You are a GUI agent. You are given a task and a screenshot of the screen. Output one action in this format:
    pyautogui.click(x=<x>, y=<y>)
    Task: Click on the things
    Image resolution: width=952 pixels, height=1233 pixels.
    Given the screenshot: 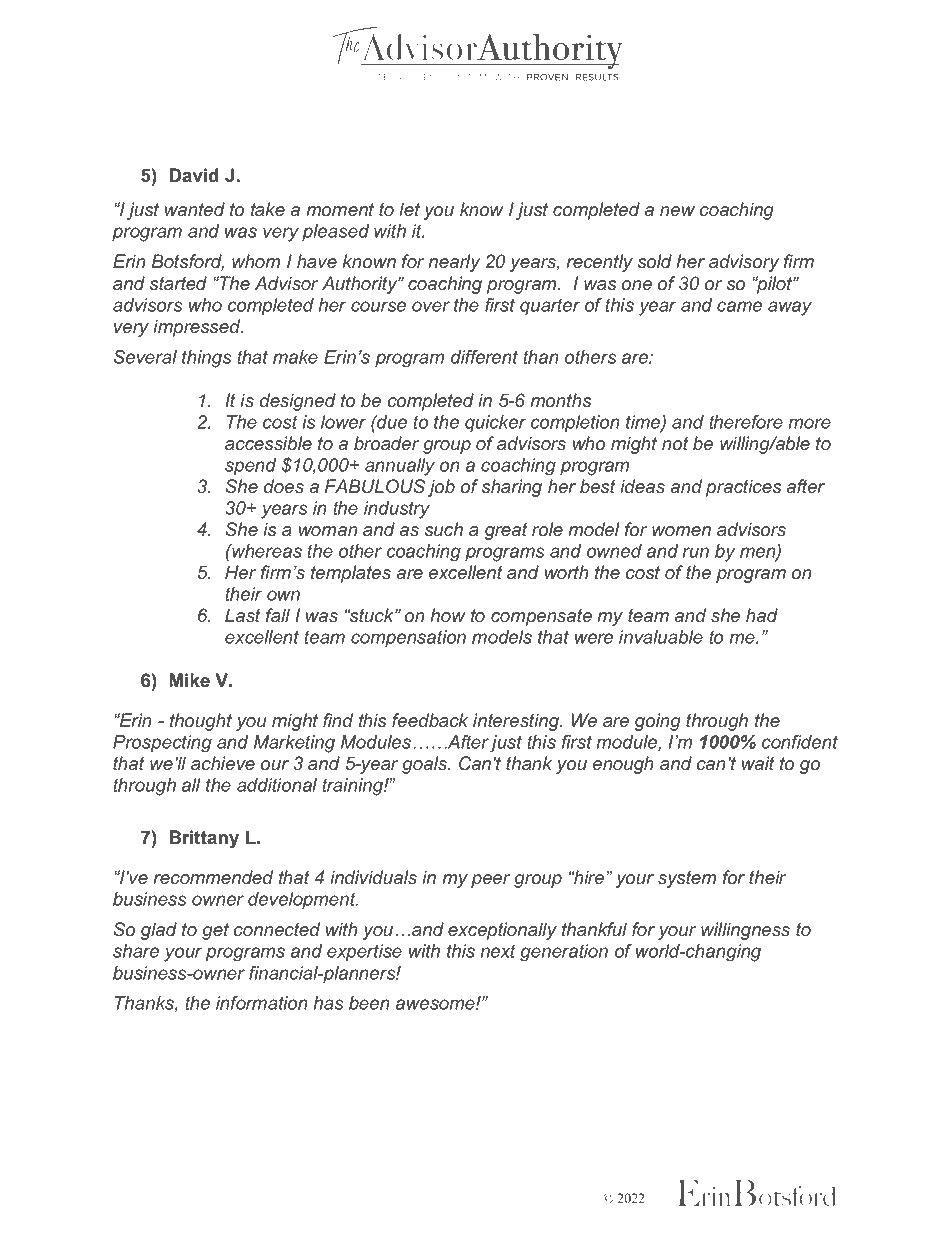 What is the action you would take?
    pyautogui.click(x=207, y=359)
